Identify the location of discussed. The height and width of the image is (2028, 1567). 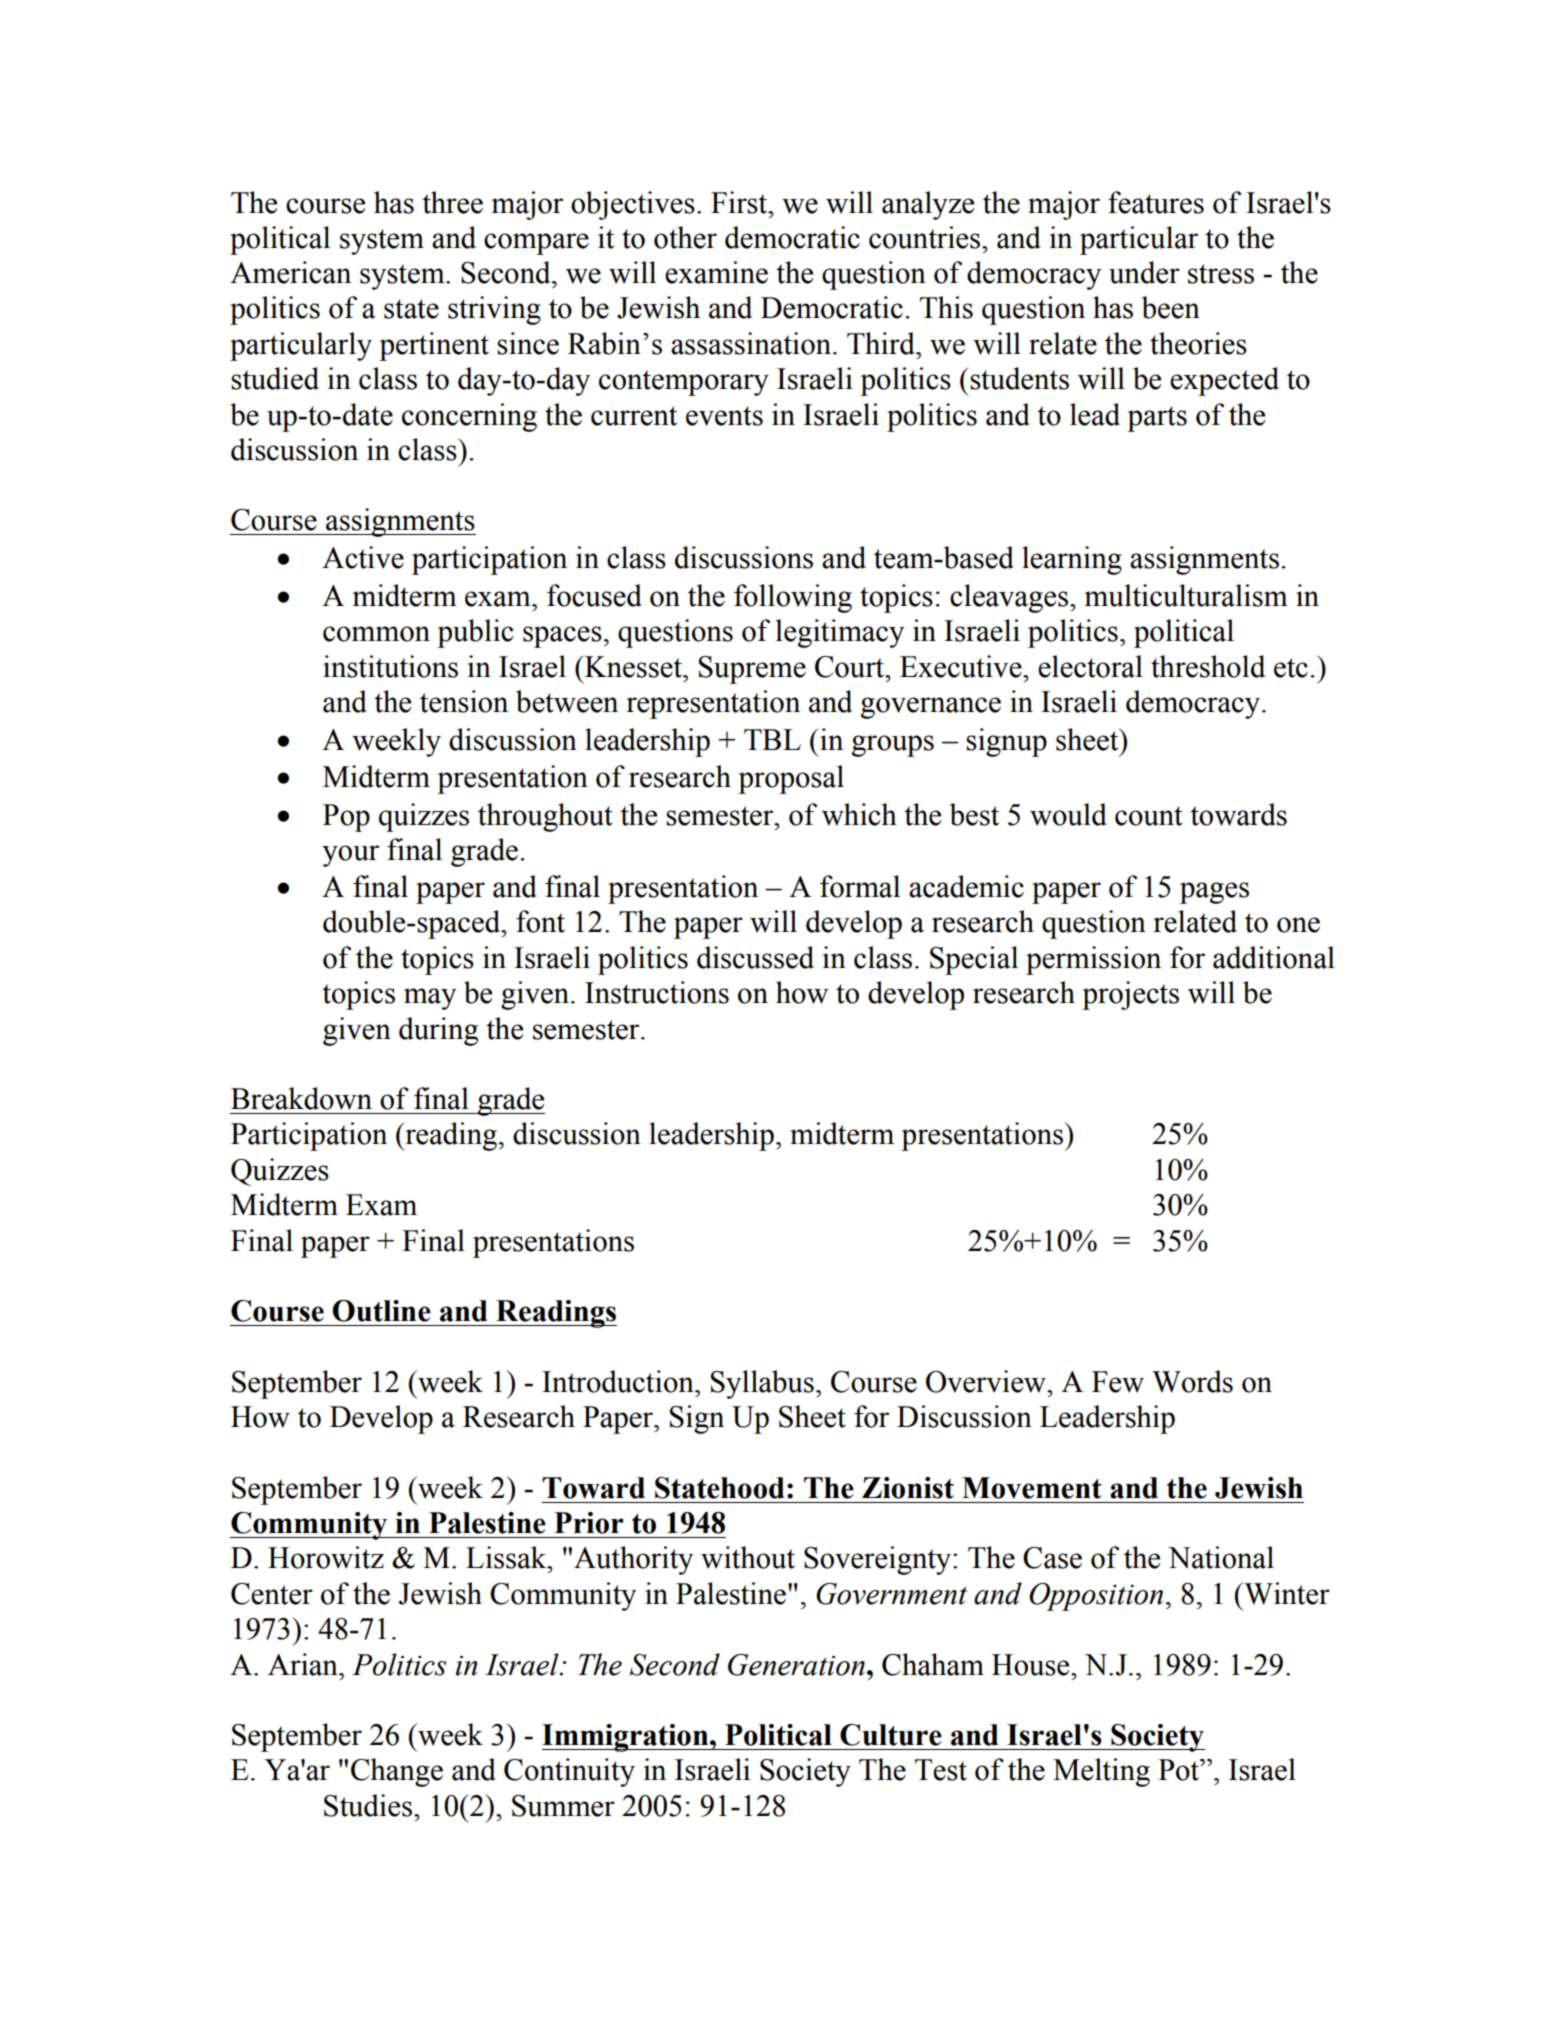
(755, 957).
